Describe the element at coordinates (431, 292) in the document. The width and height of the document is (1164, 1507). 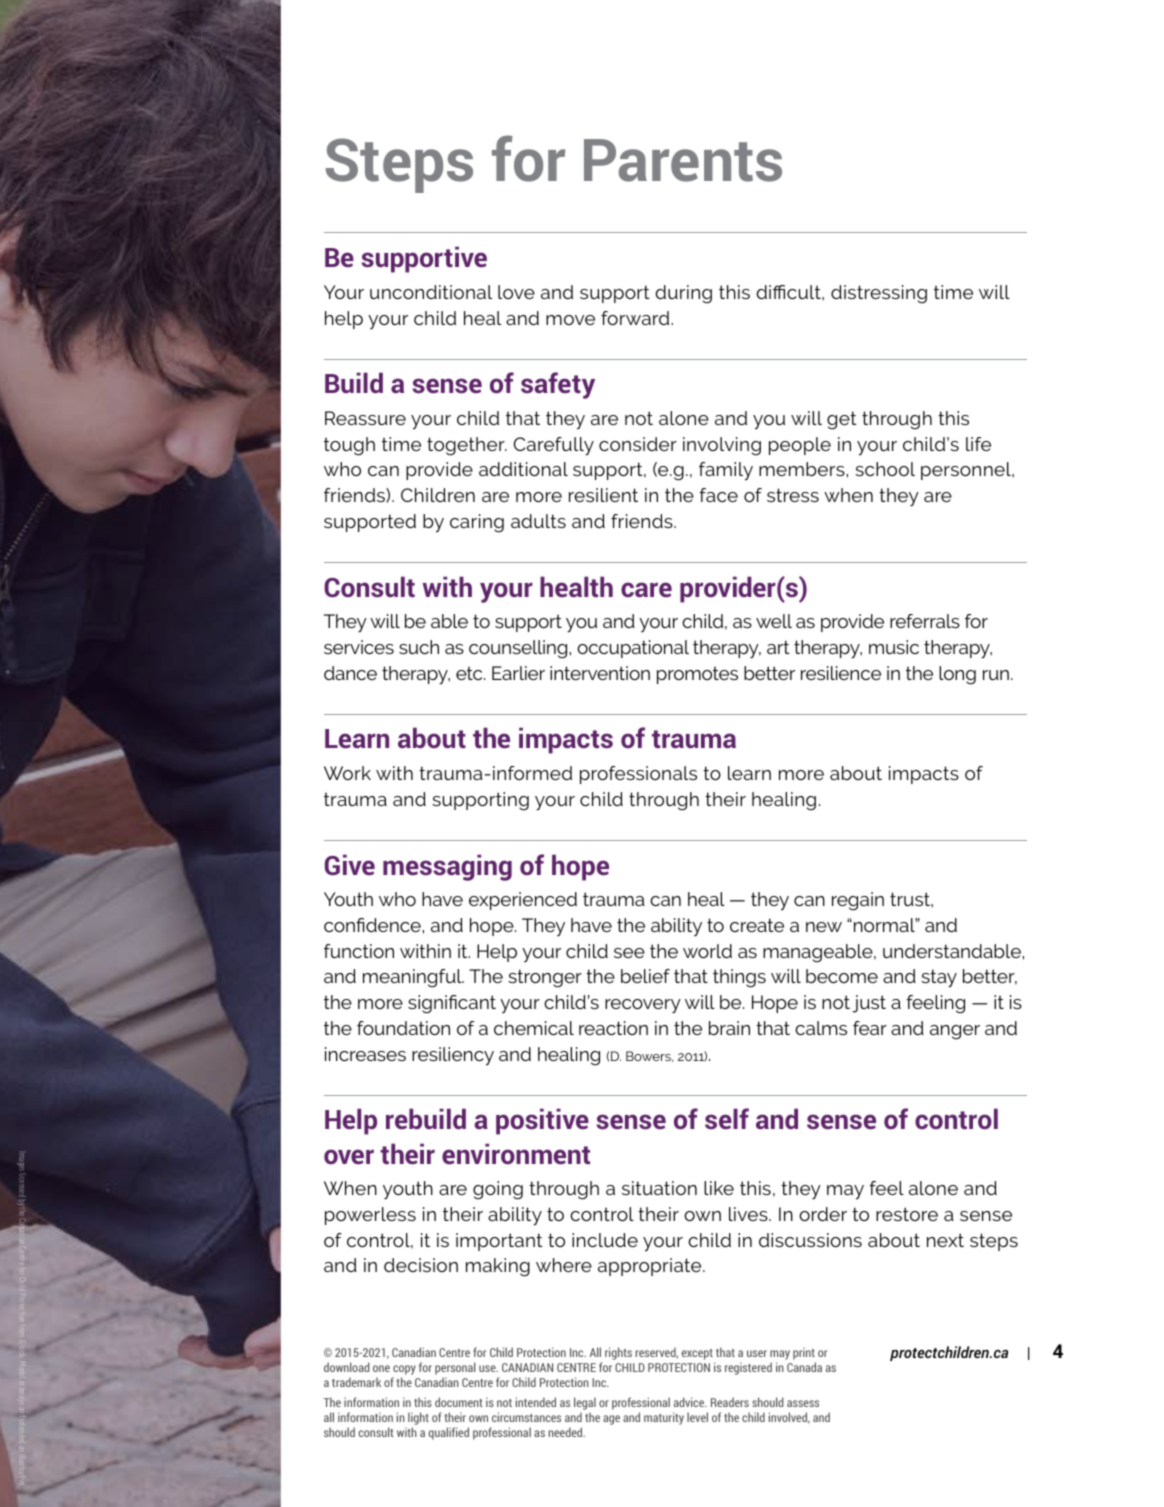
I see `unconditional` at that location.
